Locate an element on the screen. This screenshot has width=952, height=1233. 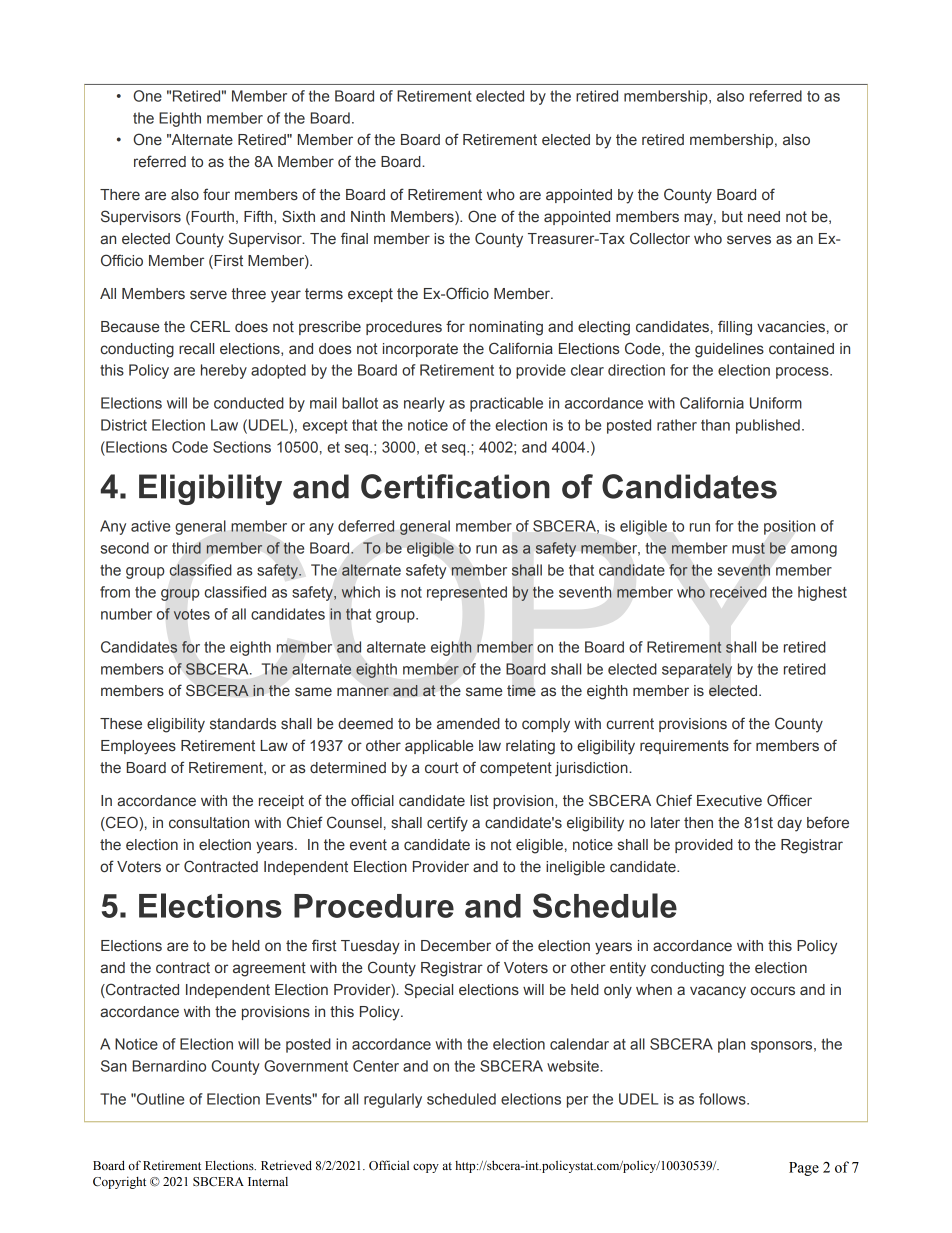
published is located at coordinates (768, 426).
